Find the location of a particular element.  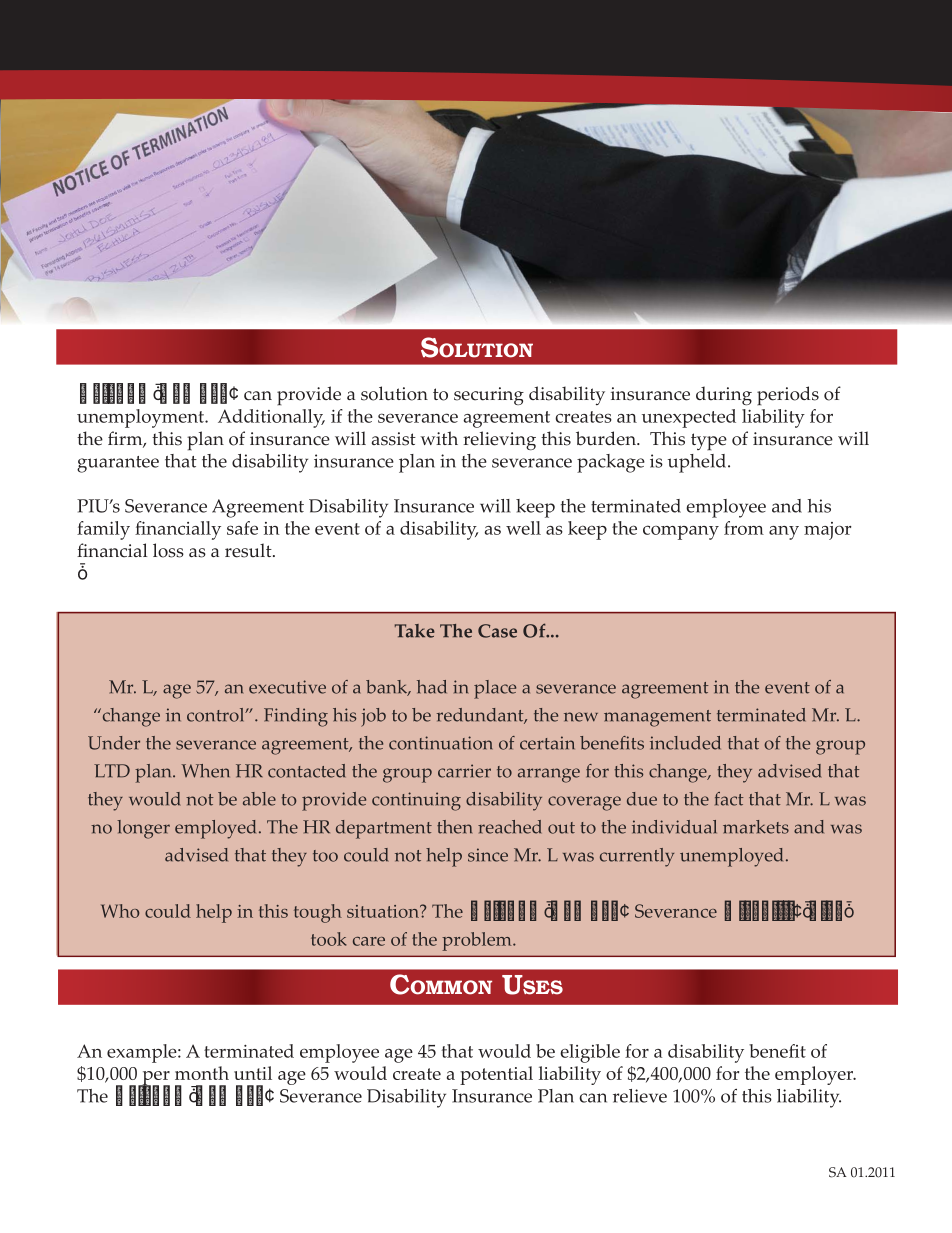

included is located at coordinates (685, 743).
